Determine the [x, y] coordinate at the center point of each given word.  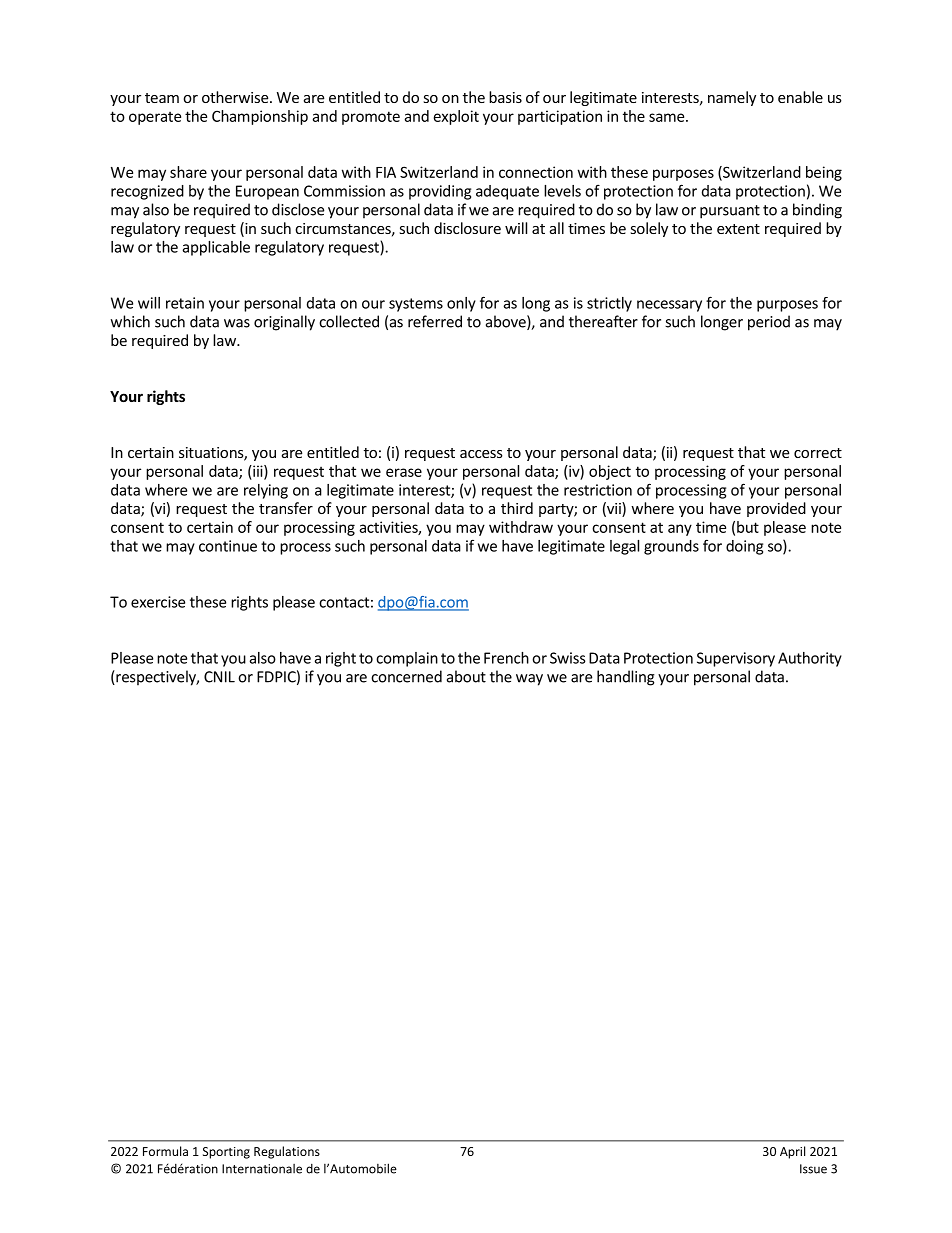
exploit [456, 117]
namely [732, 98]
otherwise [236, 97]
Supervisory [736, 659]
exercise [158, 602]
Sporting [226, 1153]
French [506, 658]
